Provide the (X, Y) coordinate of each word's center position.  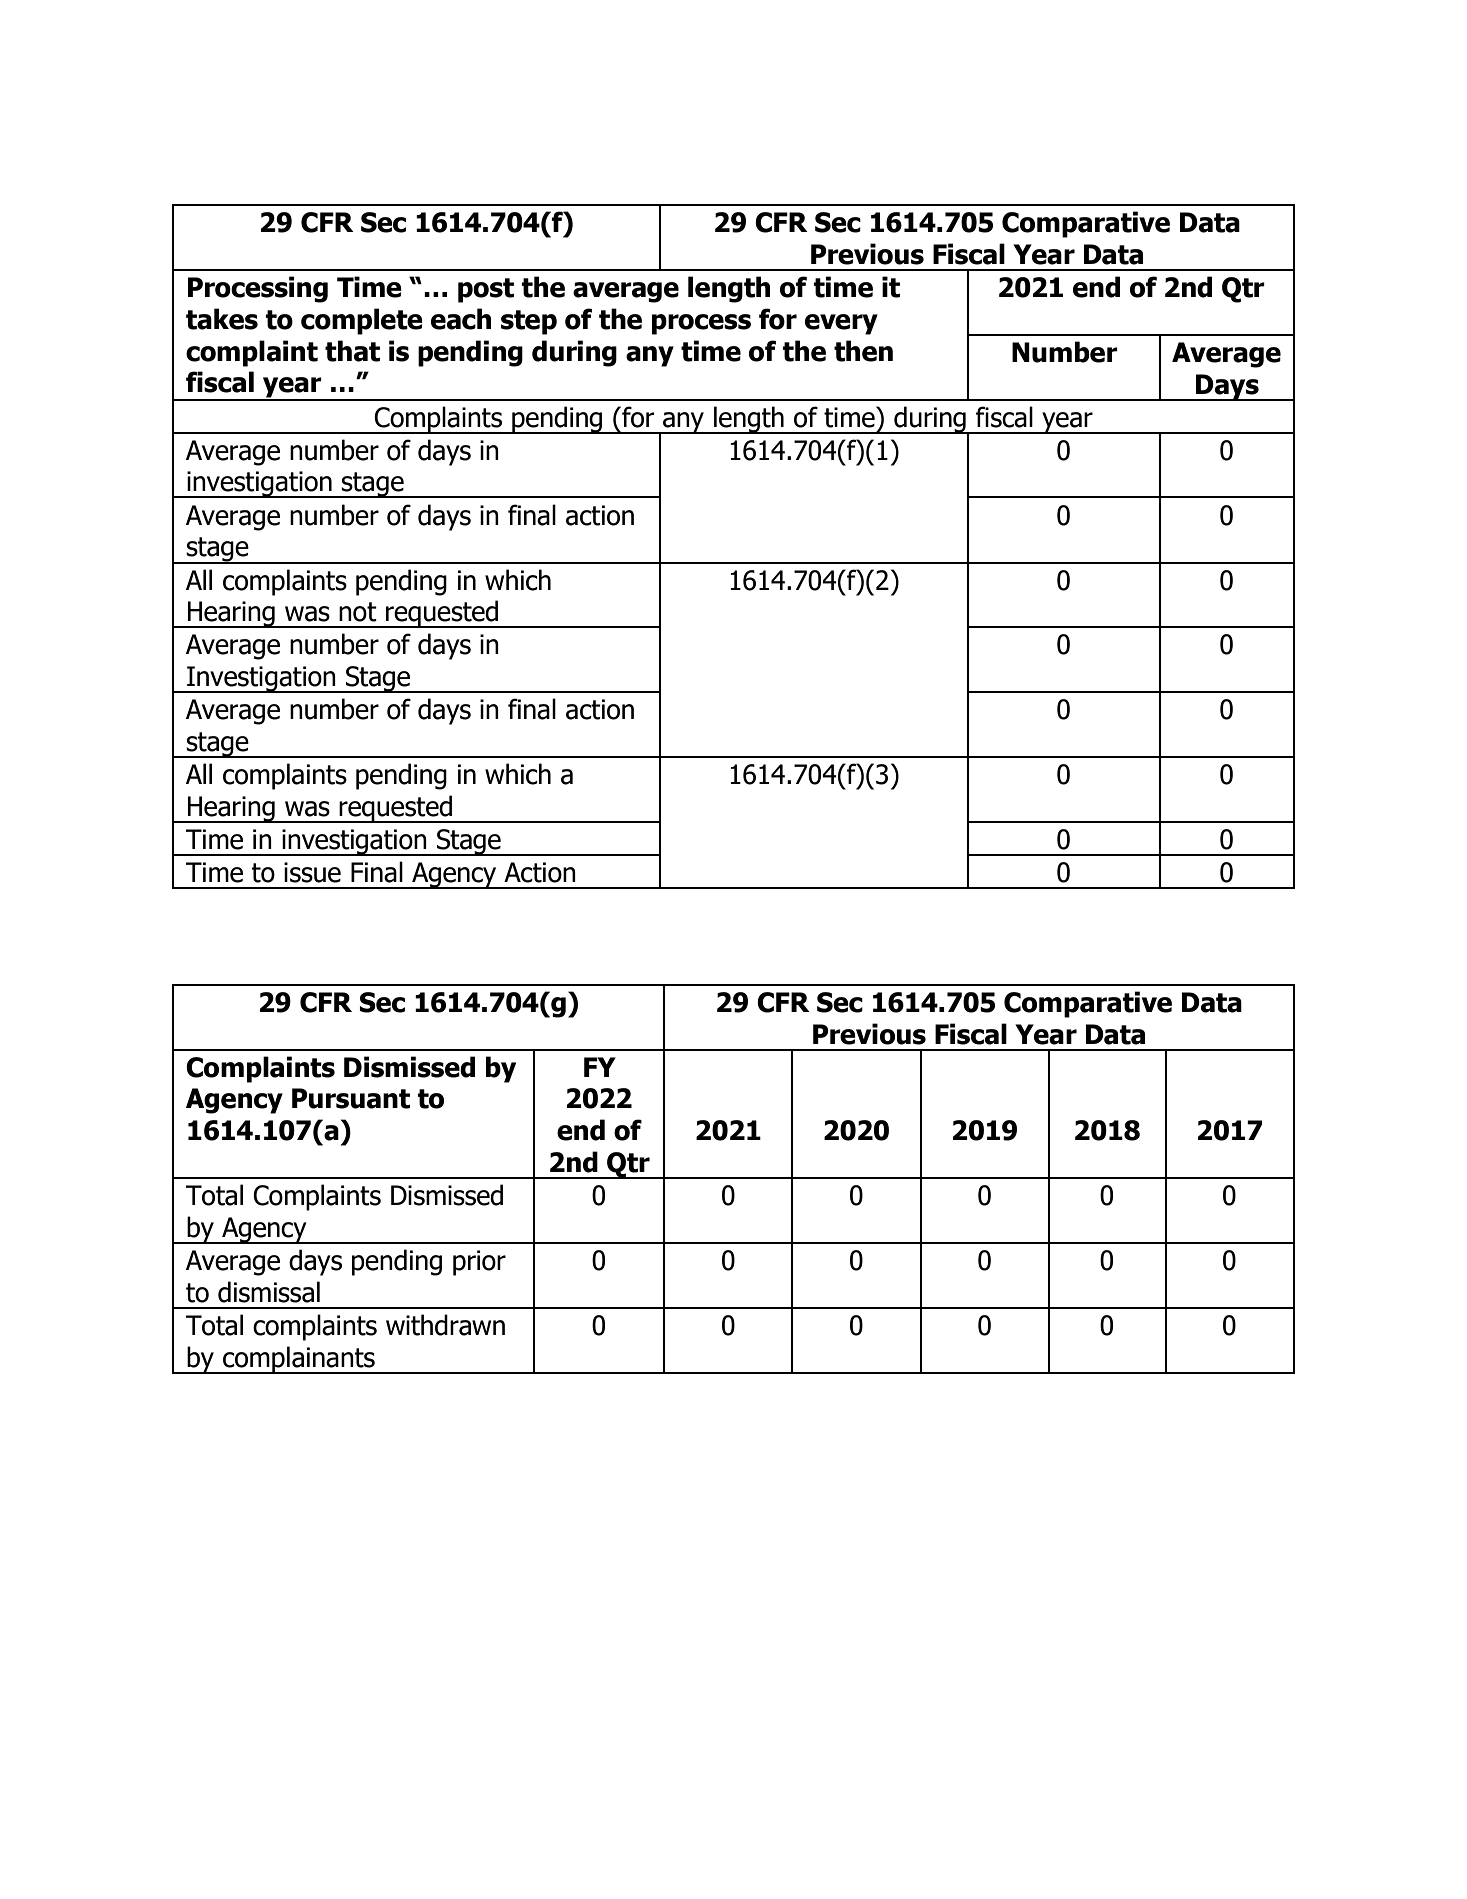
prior (479, 1263)
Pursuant (351, 1098)
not (358, 612)
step (529, 322)
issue (312, 872)
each (461, 319)
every (841, 324)
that (352, 351)
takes (222, 319)
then (863, 351)
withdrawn (445, 1325)
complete (362, 321)
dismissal (269, 1292)
